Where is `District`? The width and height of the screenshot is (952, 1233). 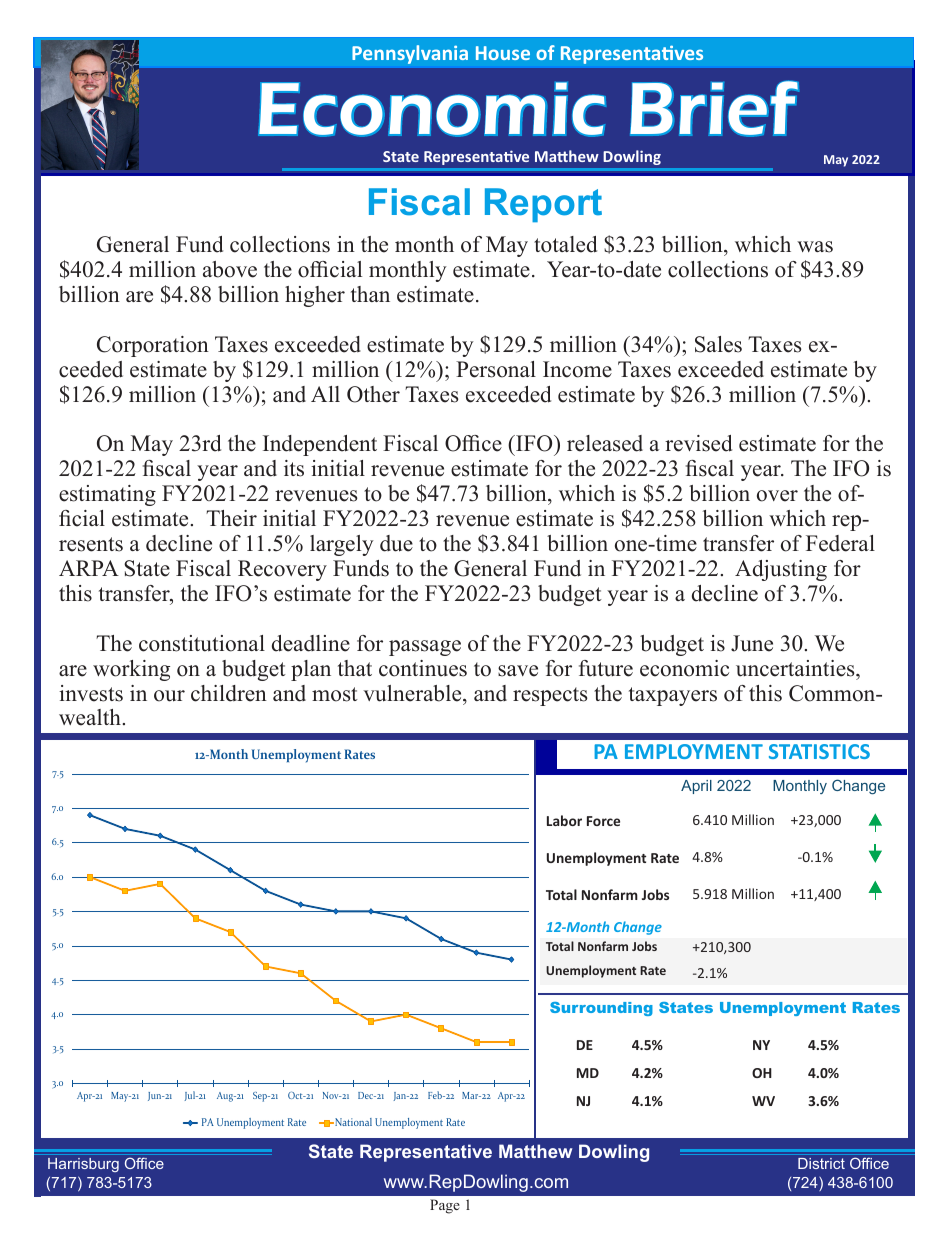 District is located at coordinates (821, 1163).
